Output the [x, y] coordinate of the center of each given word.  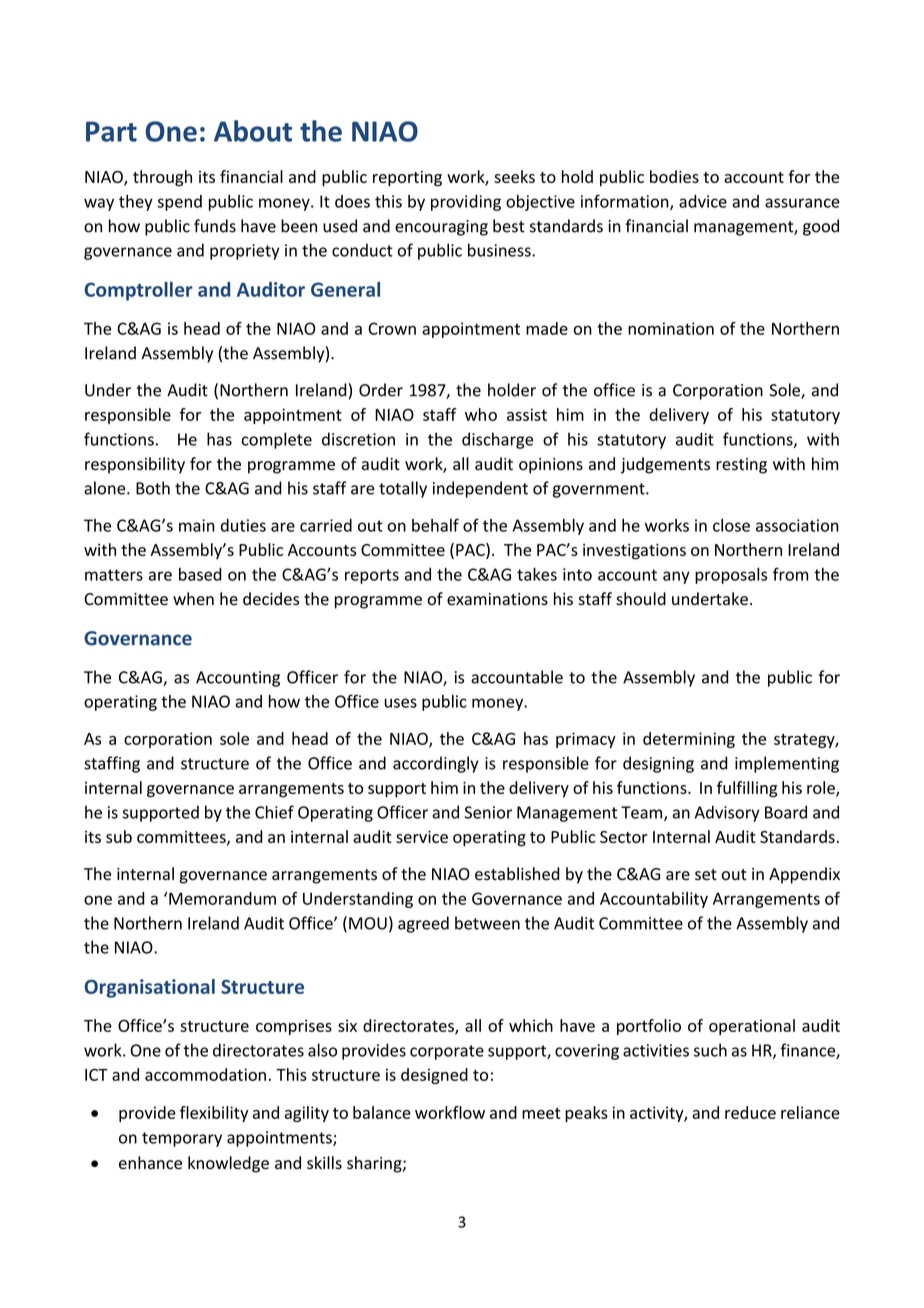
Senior [488, 812]
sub [119, 836]
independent [480, 489]
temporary [182, 1139]
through [162, 178]
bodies [674, 176]
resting [741, 466]
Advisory [727, 813]
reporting [407, 179]
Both [153, 488]
